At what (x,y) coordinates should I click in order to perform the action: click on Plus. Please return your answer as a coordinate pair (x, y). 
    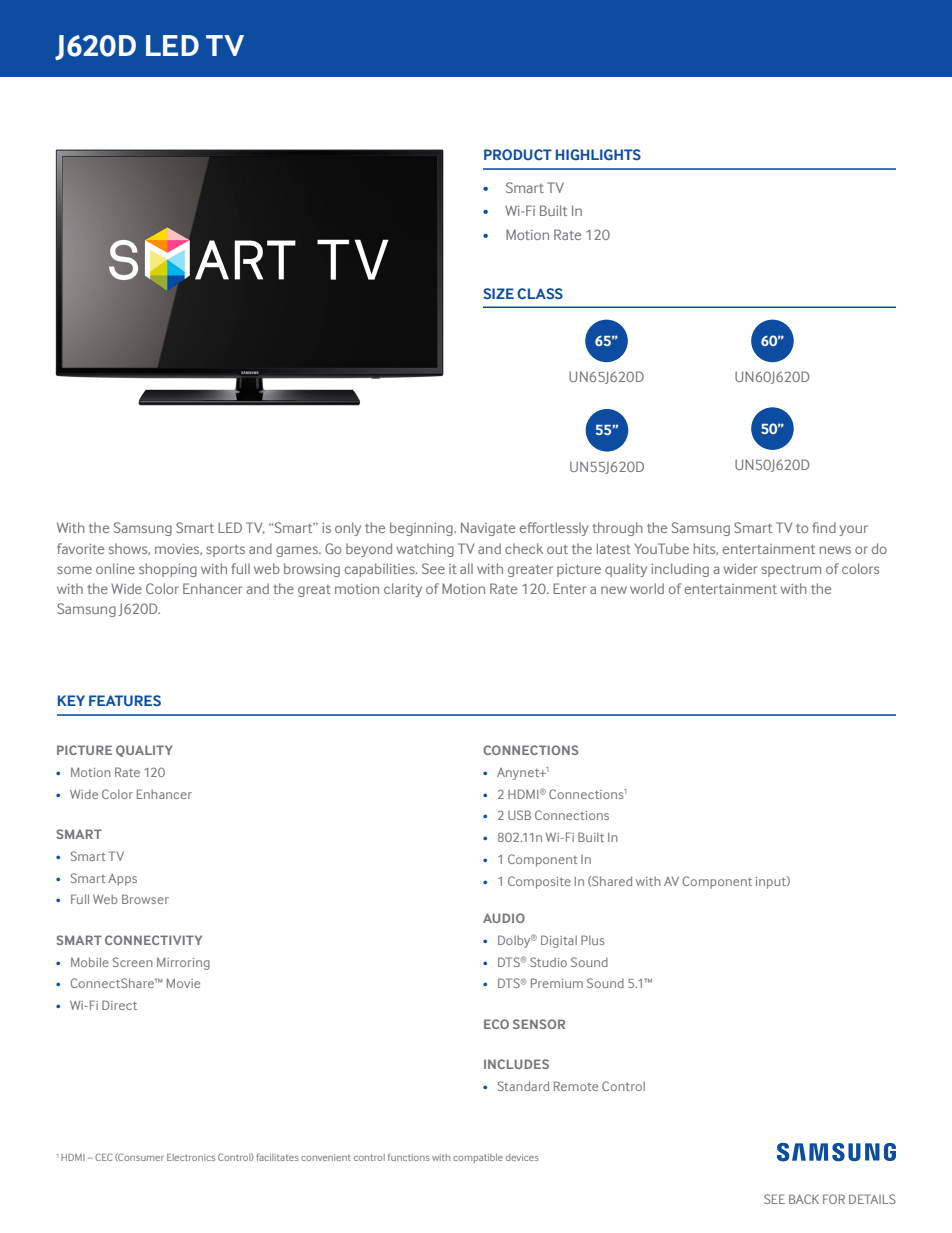
    Looking at the image, I should click on (592, 940).
